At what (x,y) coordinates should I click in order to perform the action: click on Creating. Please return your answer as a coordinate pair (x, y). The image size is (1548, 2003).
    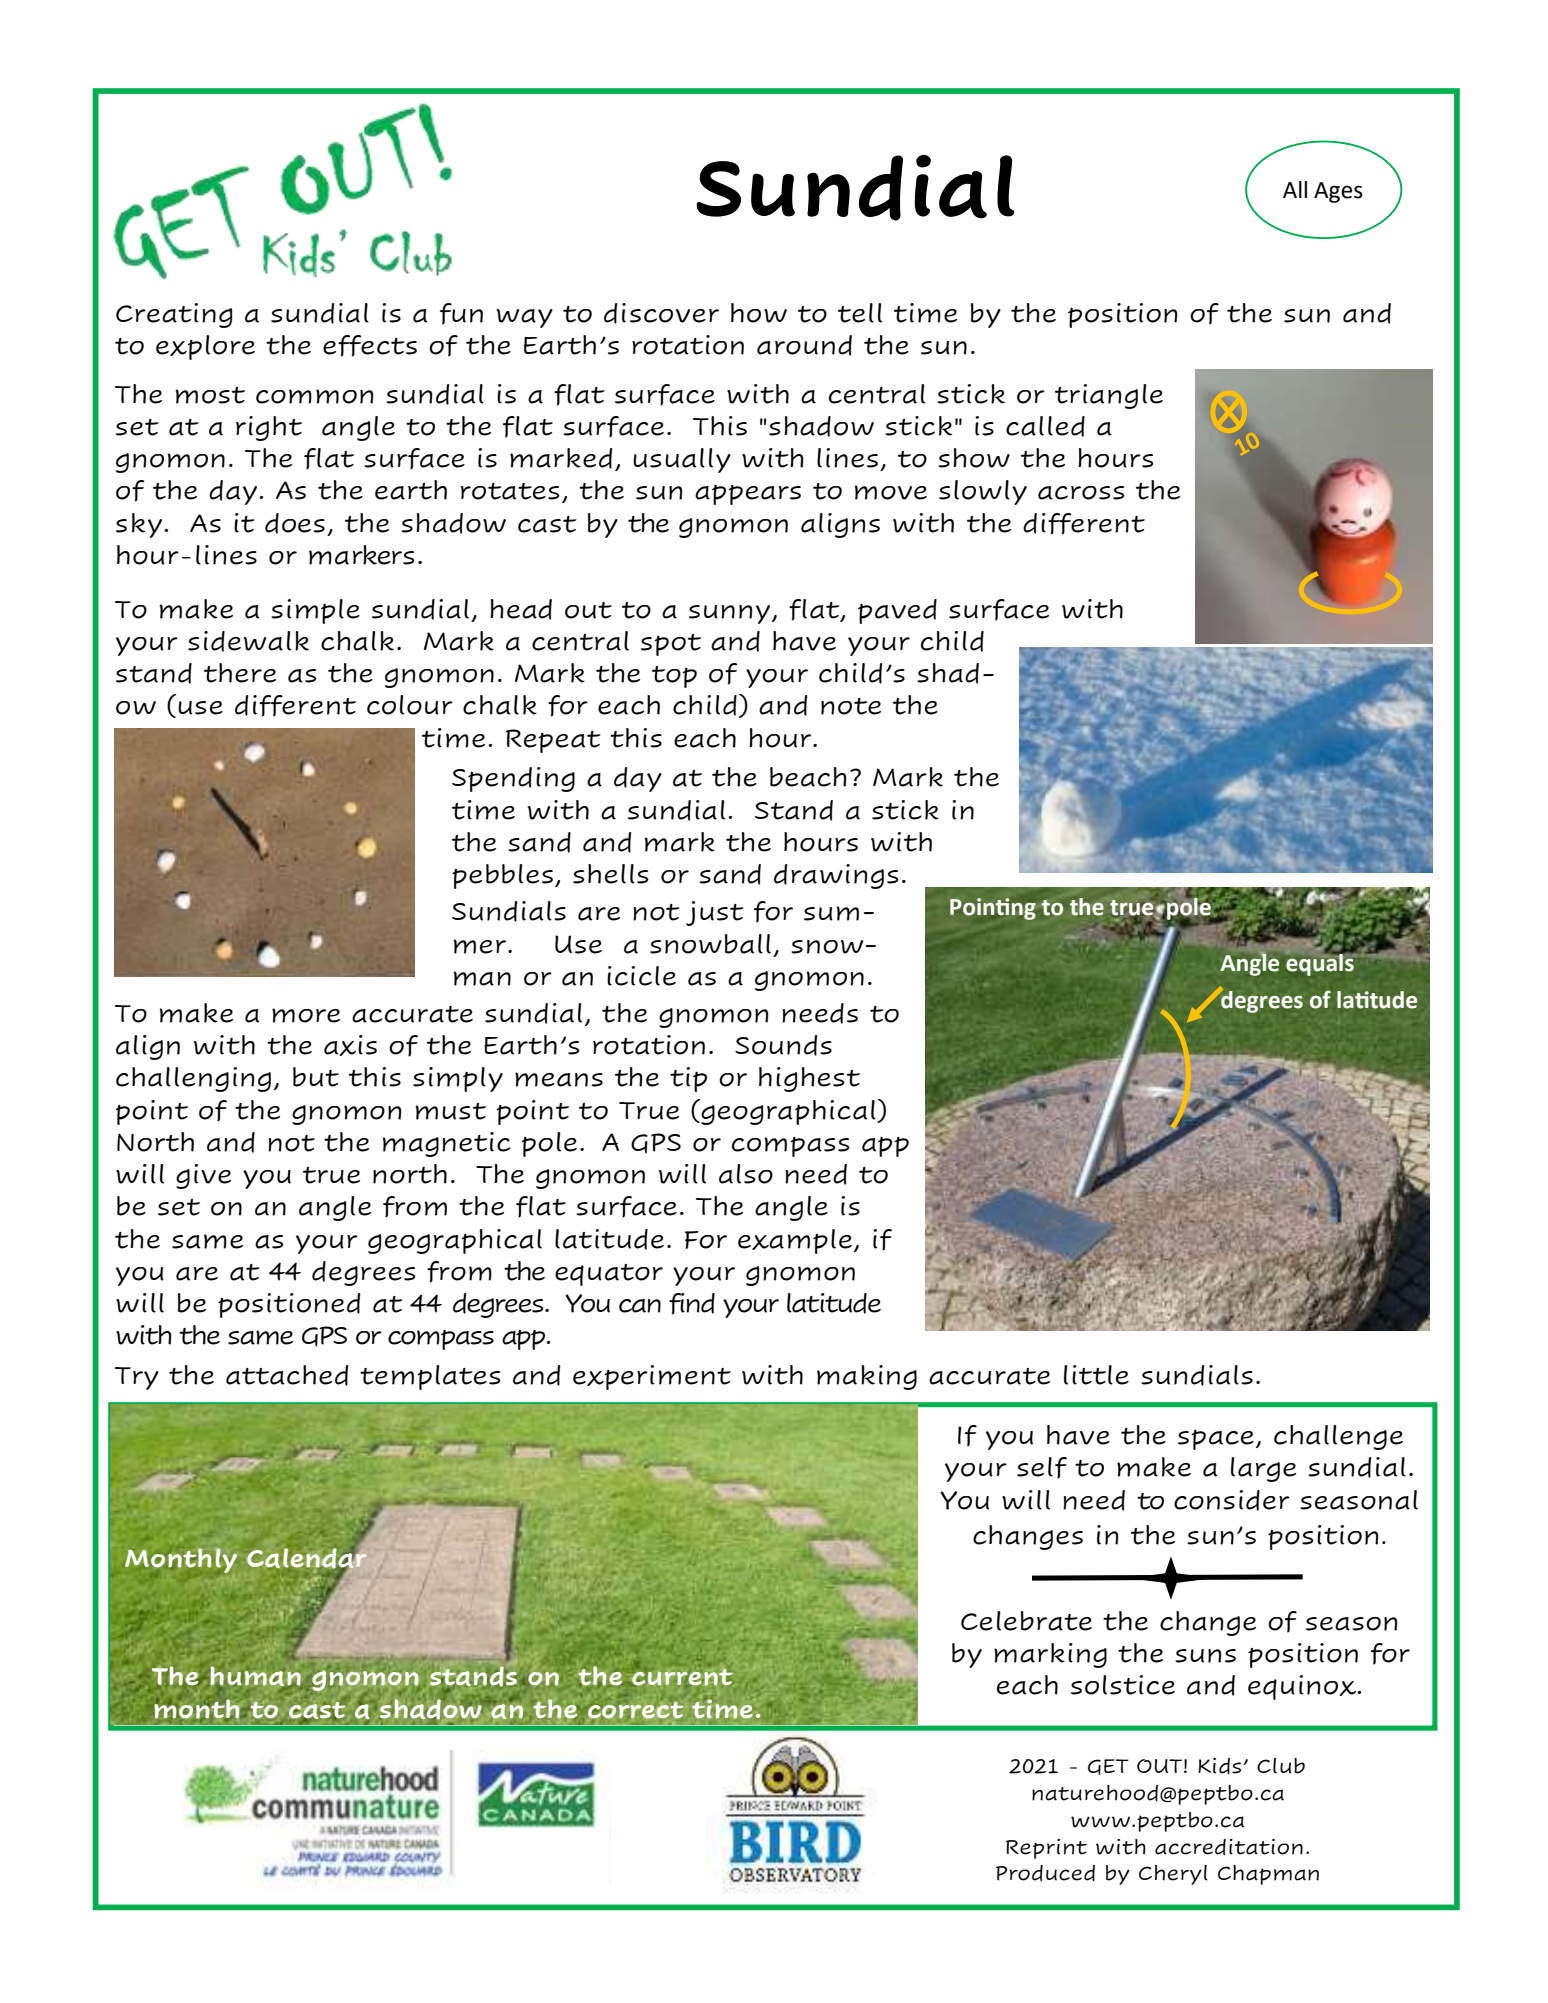
    Looking at the image, I should click on (174, 315).
